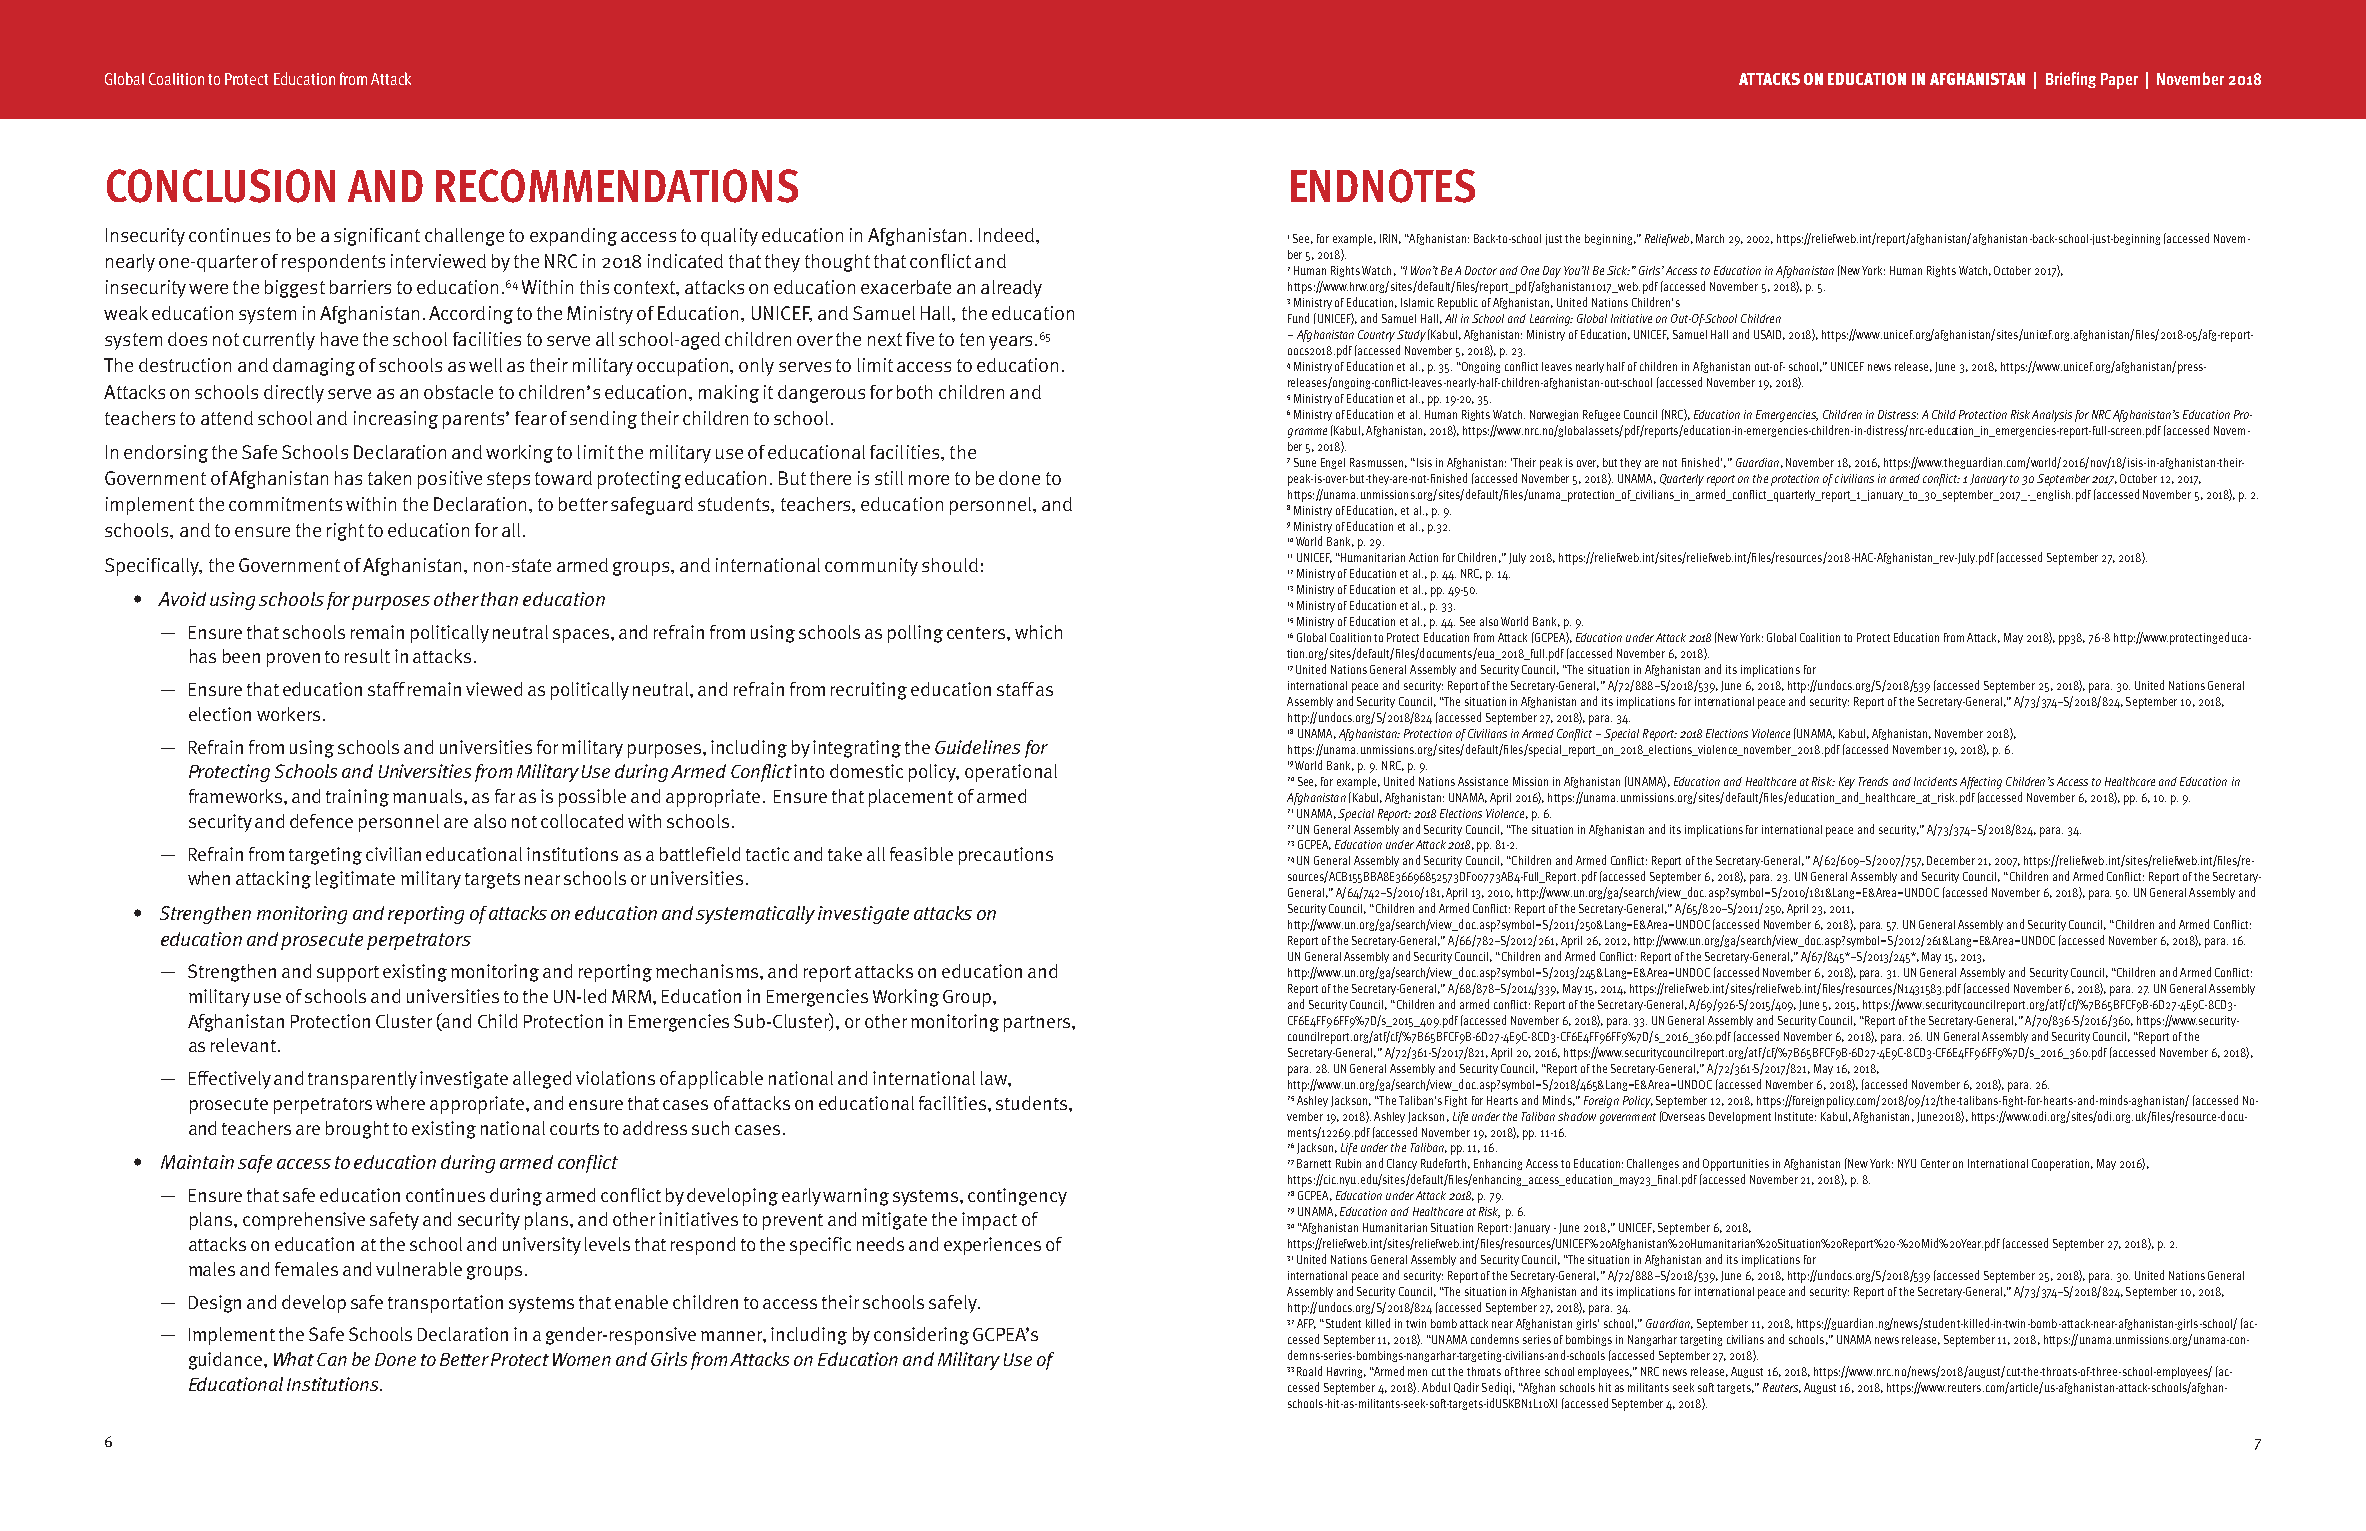 The height and width of the image is (1531, 2366). Describe the element at coordinates (221, 186) in the image. I see `CONCLUSION` at that location.
